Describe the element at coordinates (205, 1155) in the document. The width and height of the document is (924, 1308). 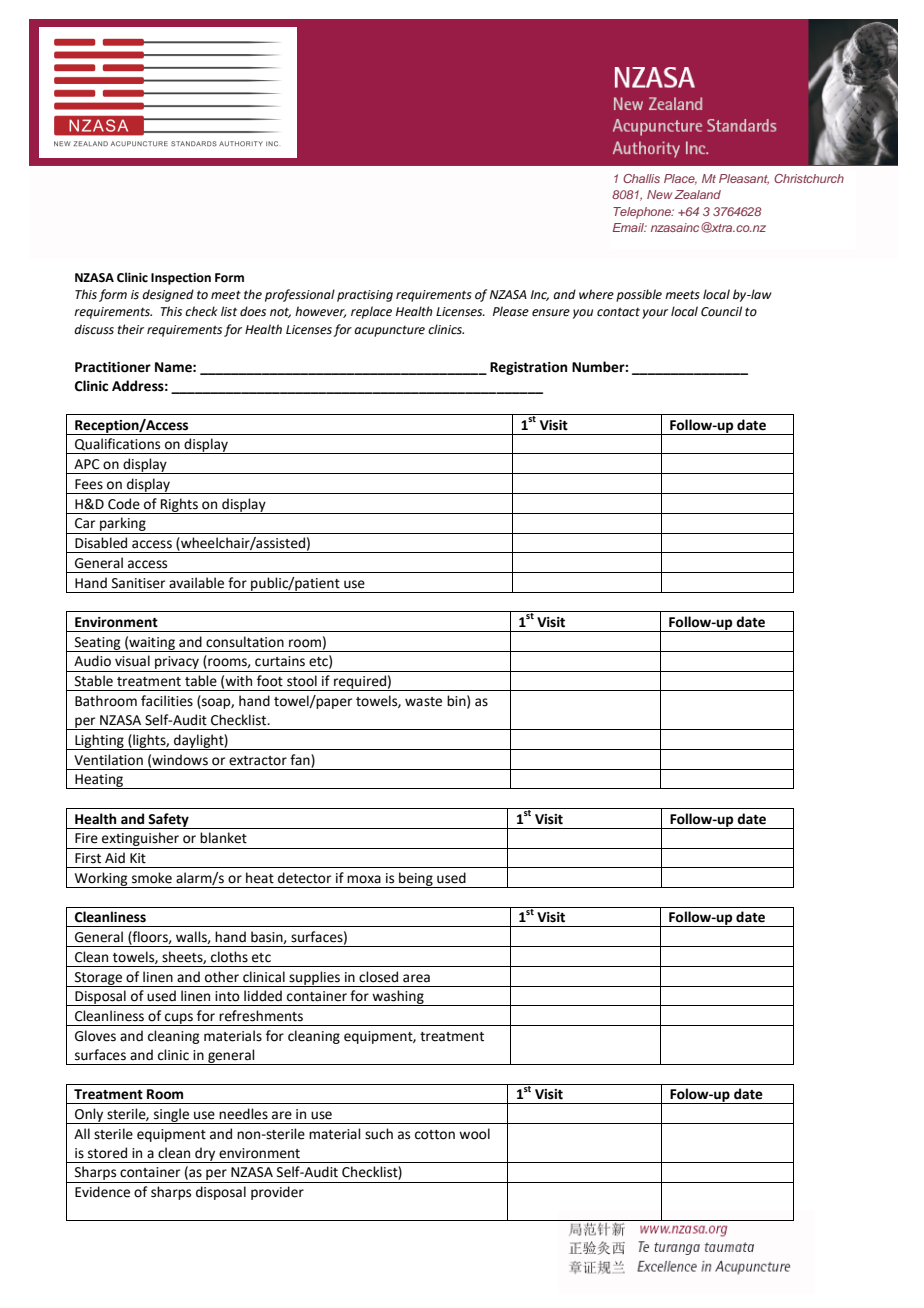
I see `dry` at that location.
